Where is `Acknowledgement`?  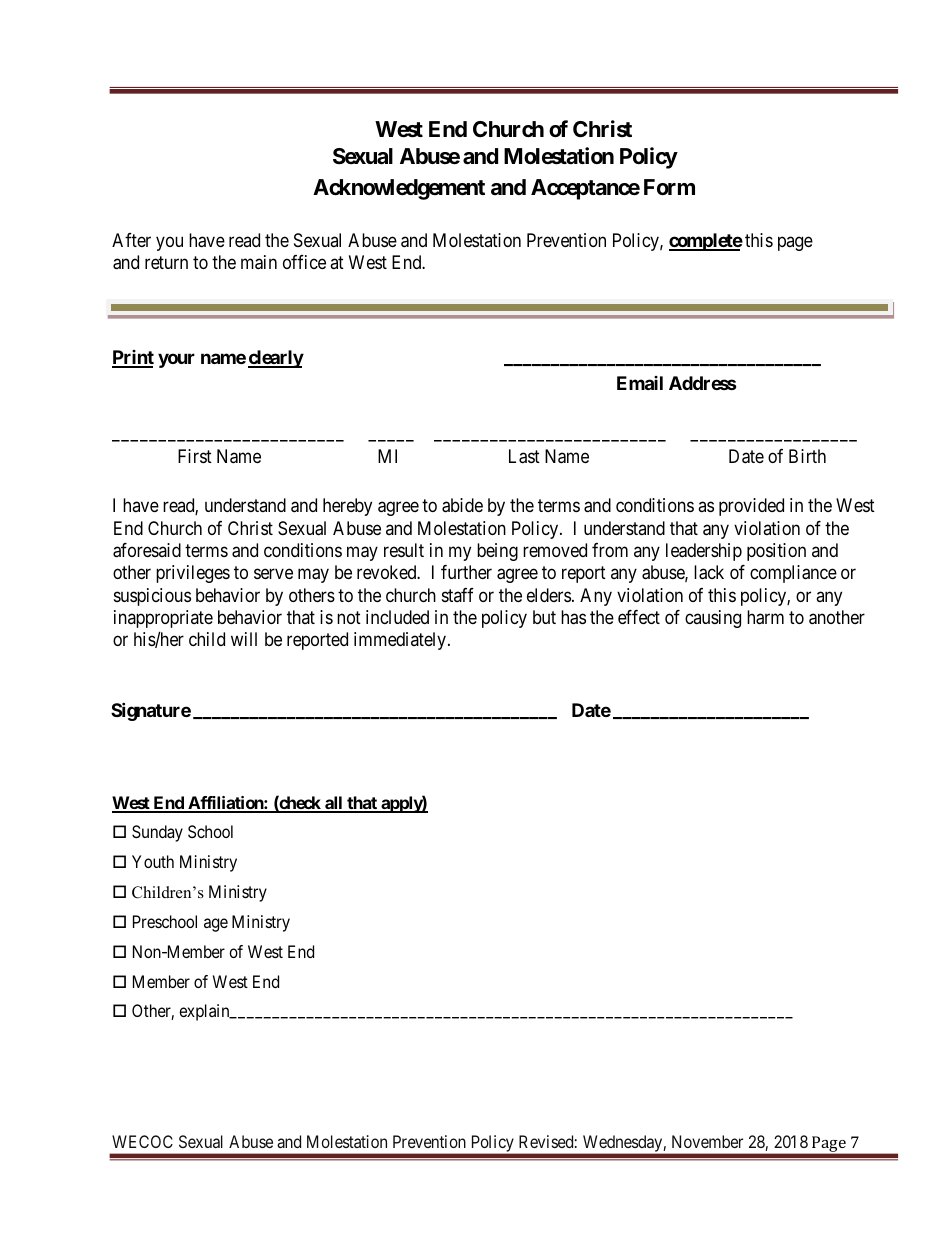 Acknowledgement is located at coordinates (399, 189).
